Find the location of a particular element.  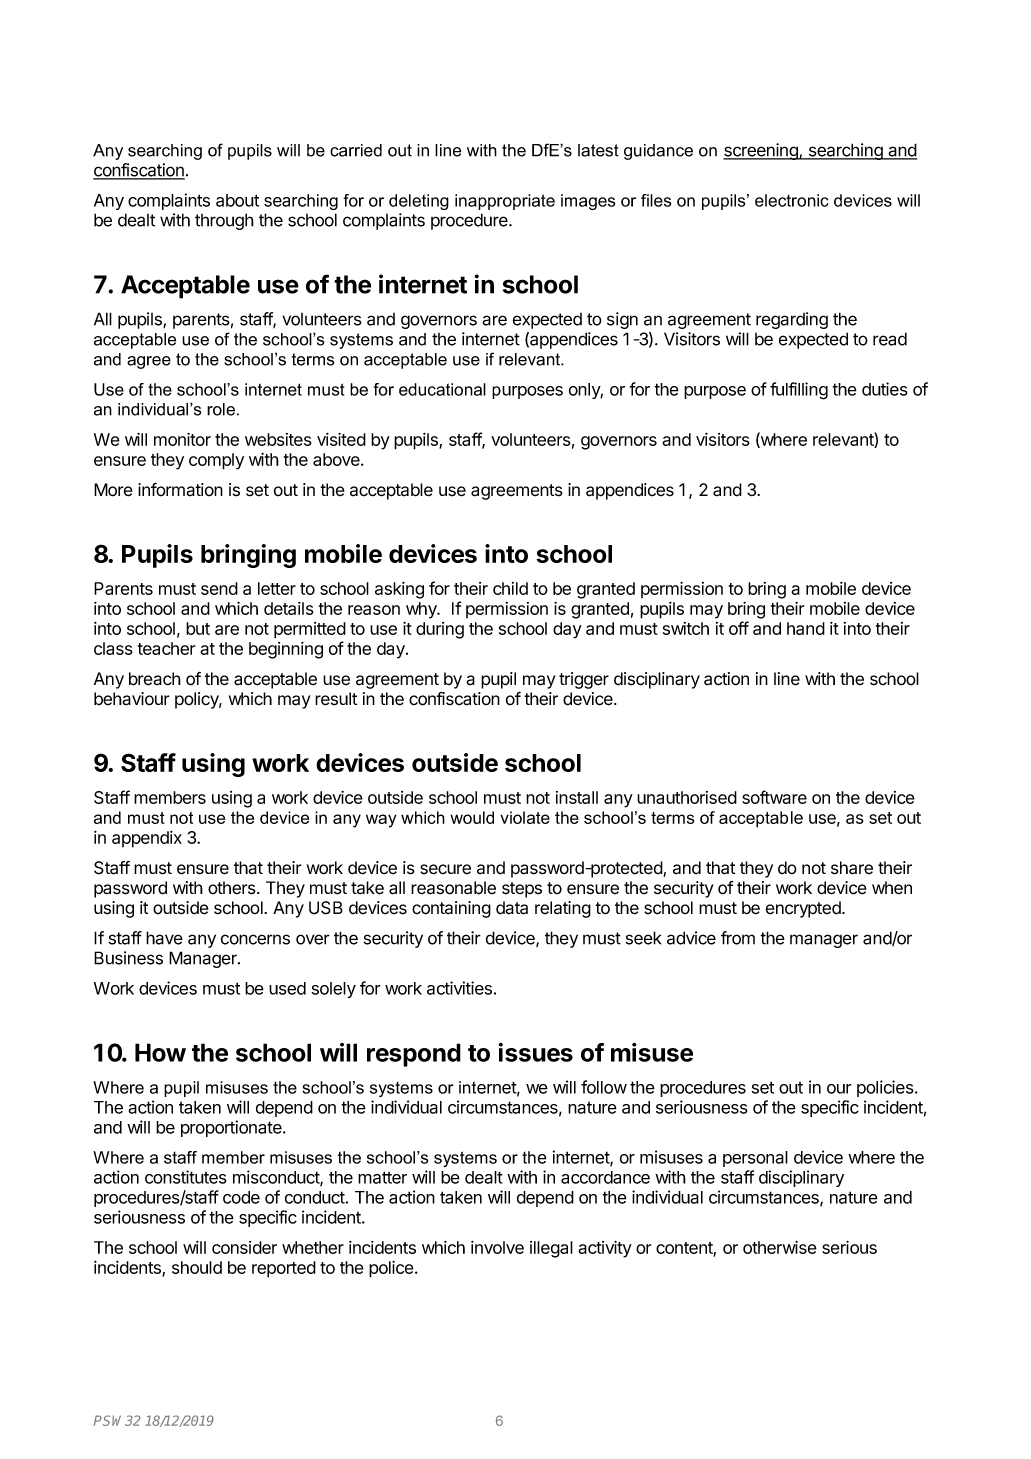

child is located at coordinates (510, 588).
